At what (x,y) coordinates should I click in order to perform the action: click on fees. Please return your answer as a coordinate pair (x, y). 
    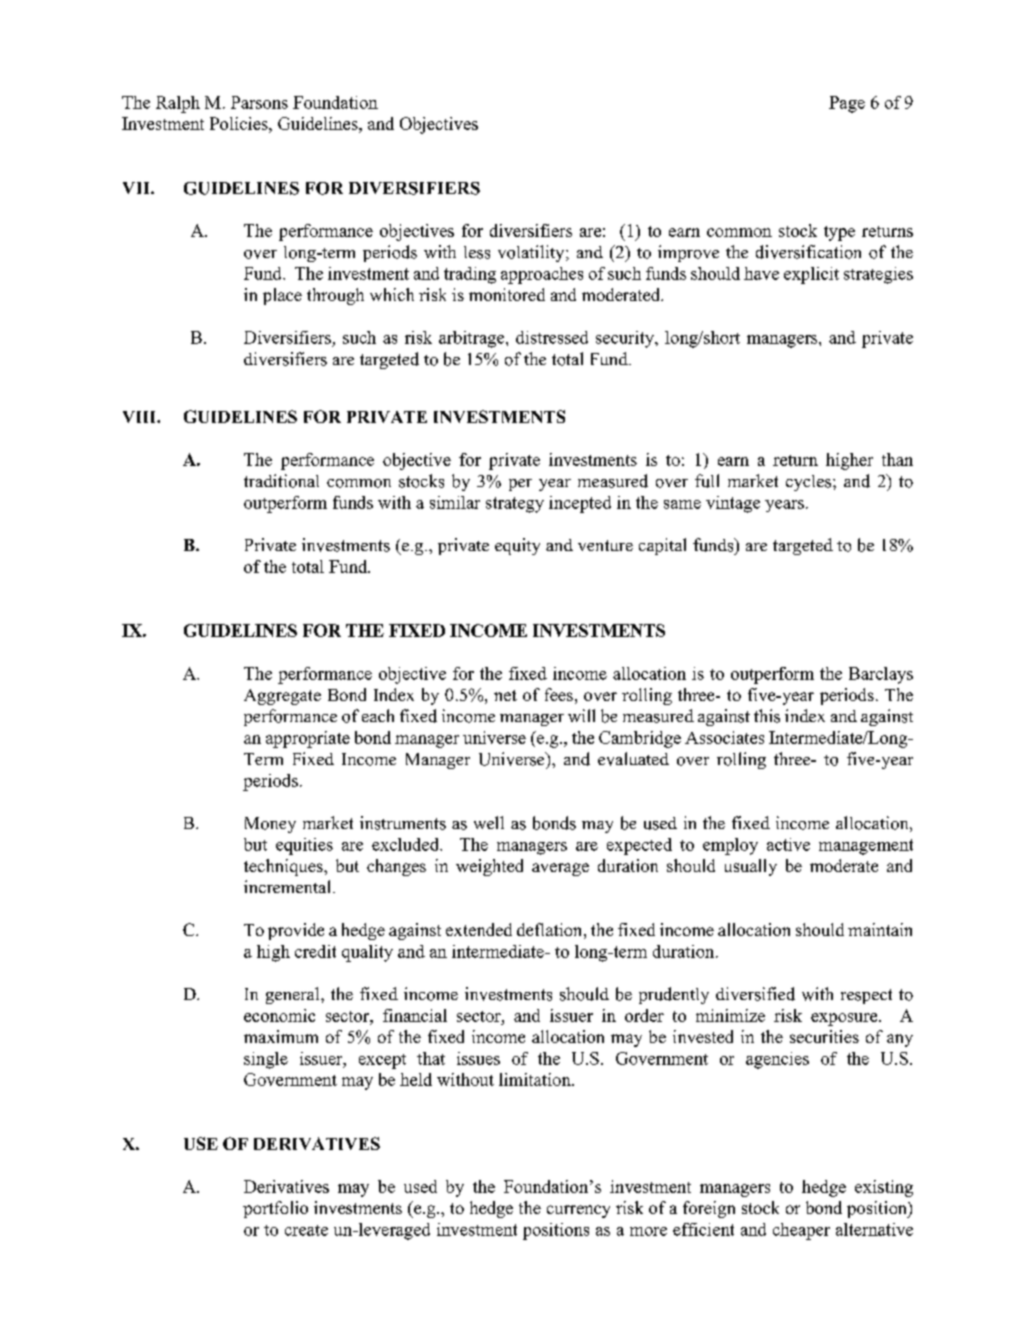
    Looking at the image, I should click on (559, 694).
